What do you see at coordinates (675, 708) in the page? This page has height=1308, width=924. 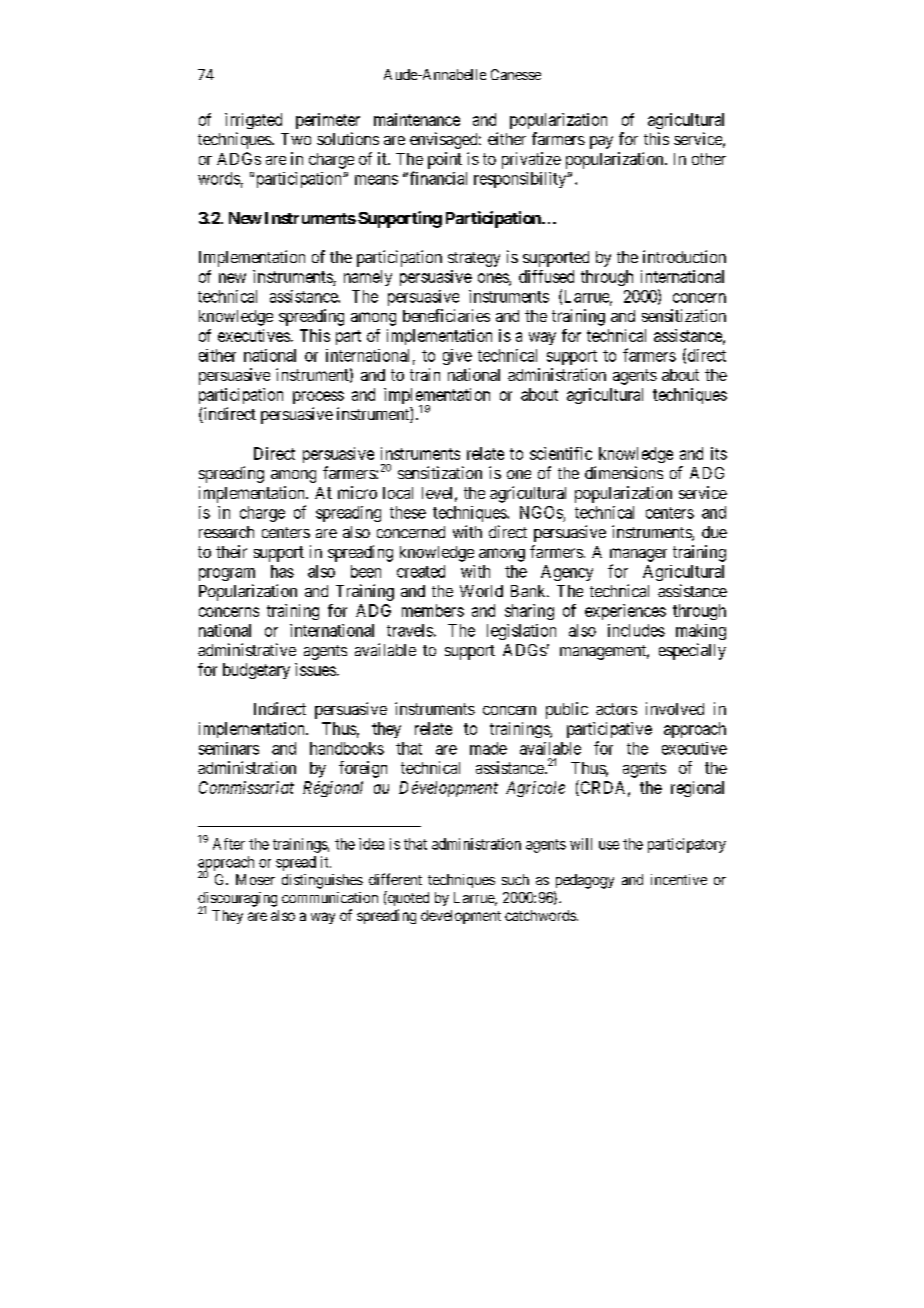 I see `involved` at bounding box center [675, 708].
